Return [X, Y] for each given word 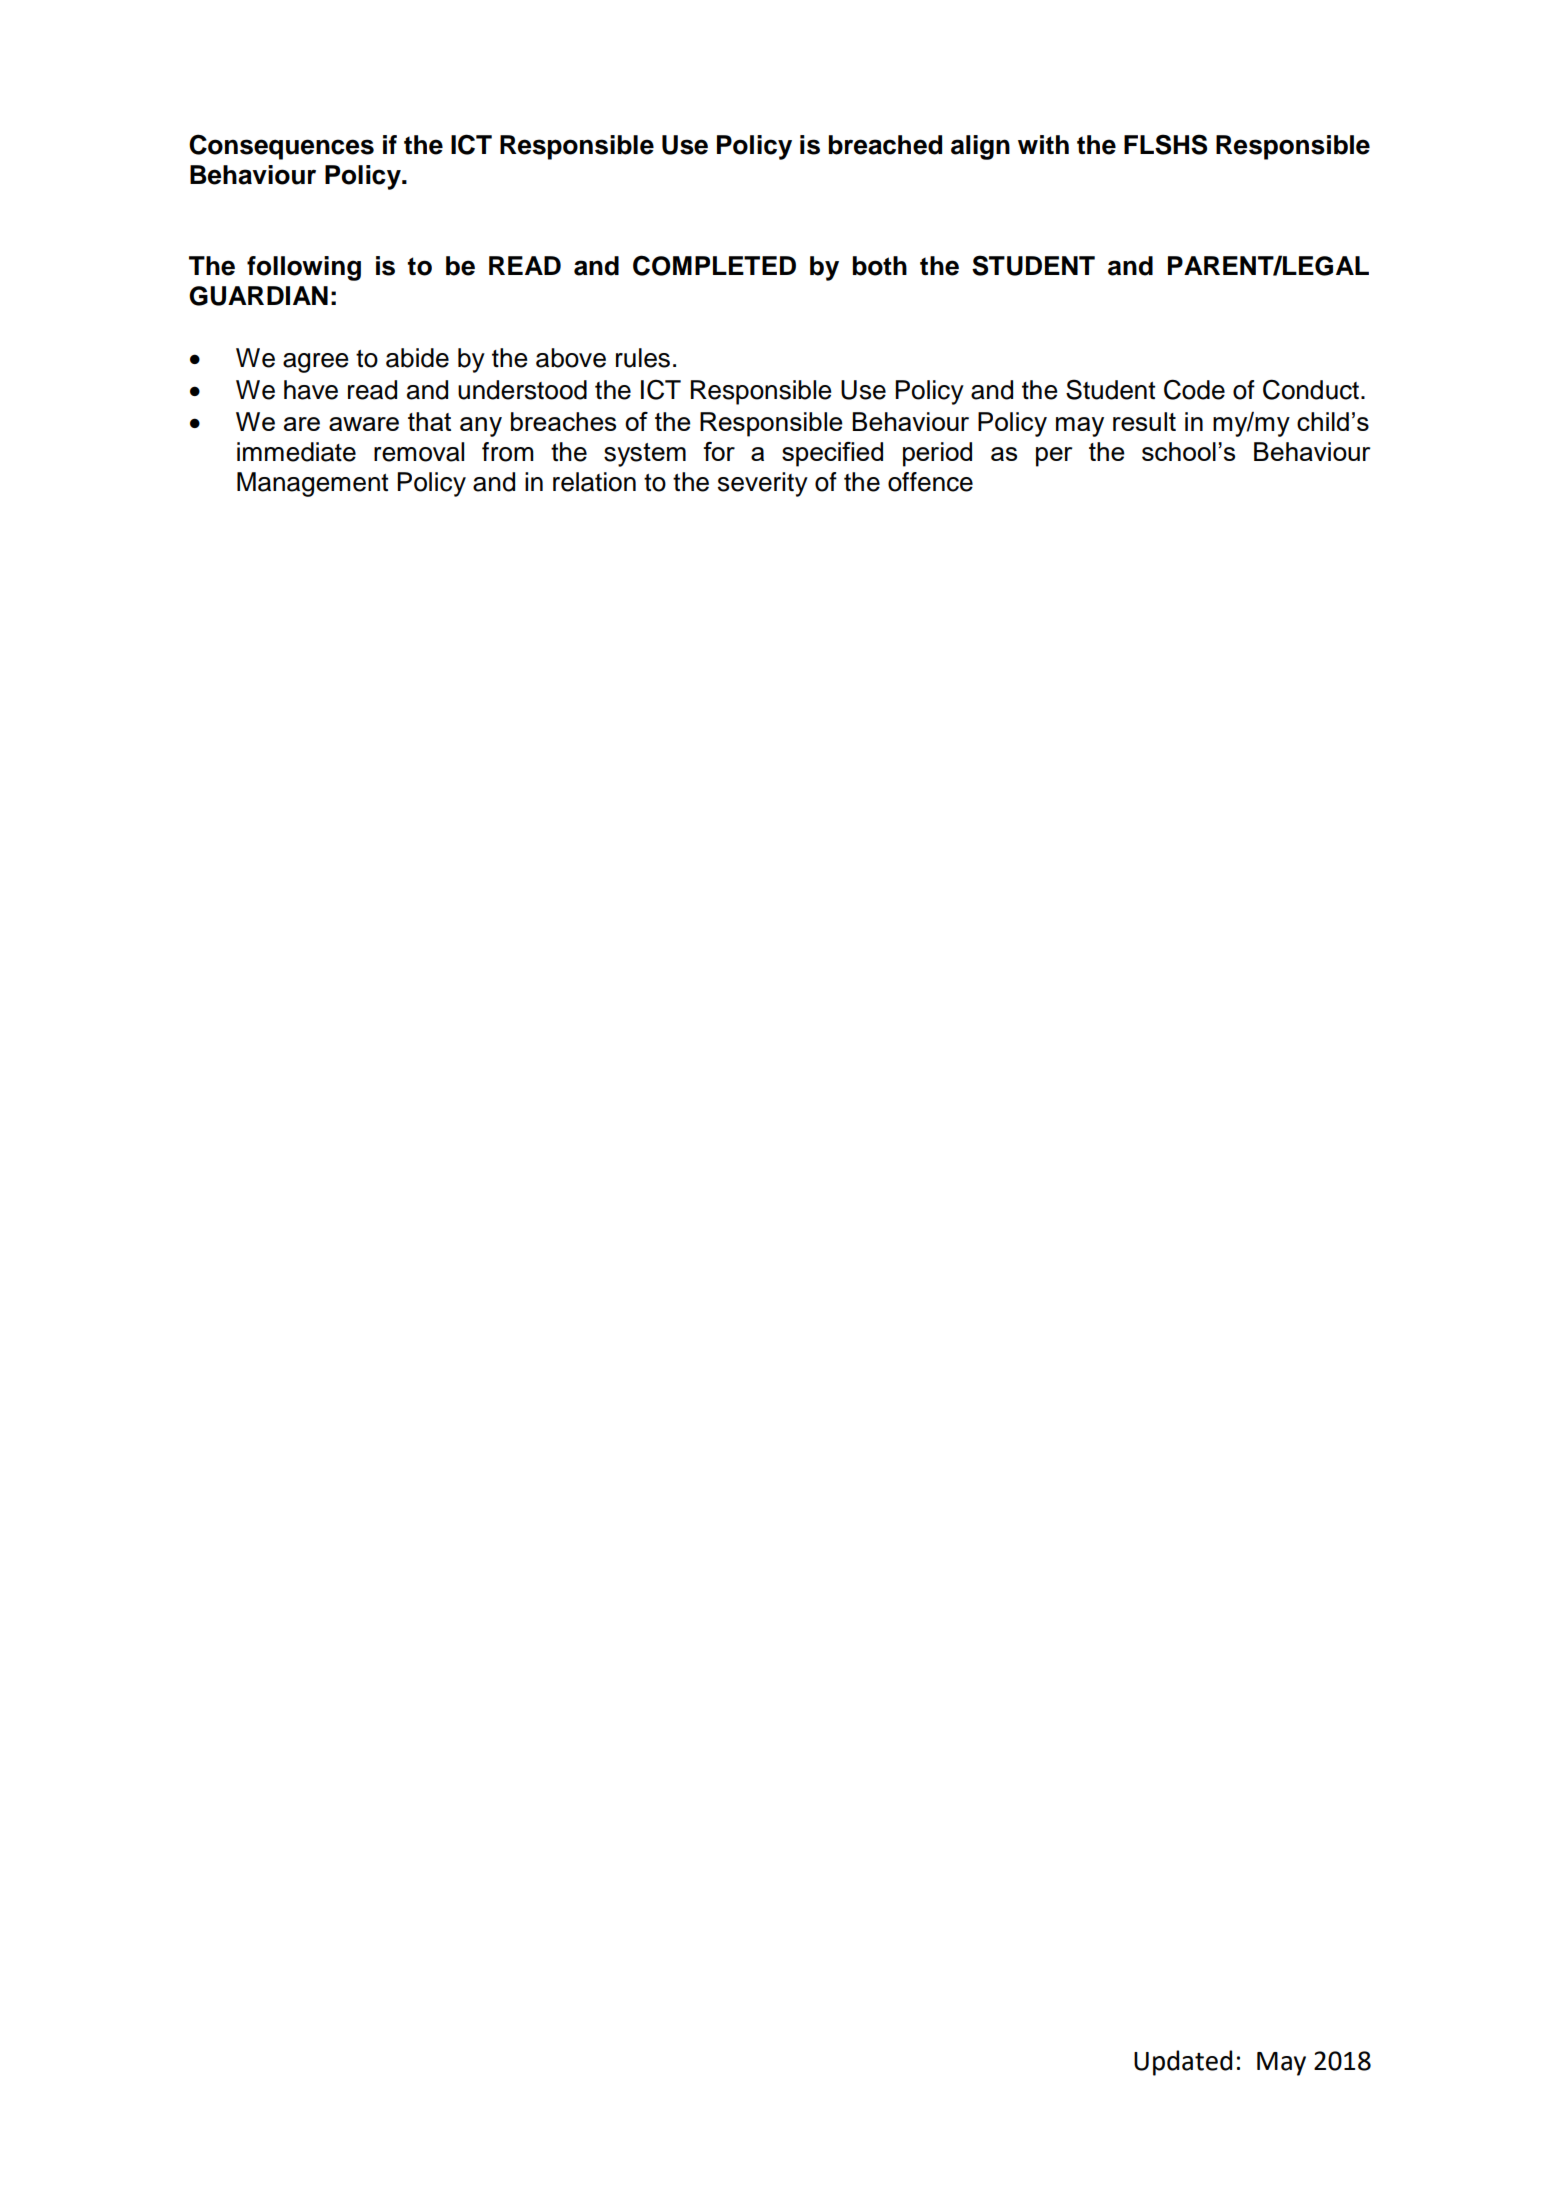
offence [930, 482]
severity [763, 484]
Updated [1183, 2063]
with [1043, 144]
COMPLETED [714, 265]
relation [594, 482]
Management [312, 484]
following [304, 268]
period [937, 454]
